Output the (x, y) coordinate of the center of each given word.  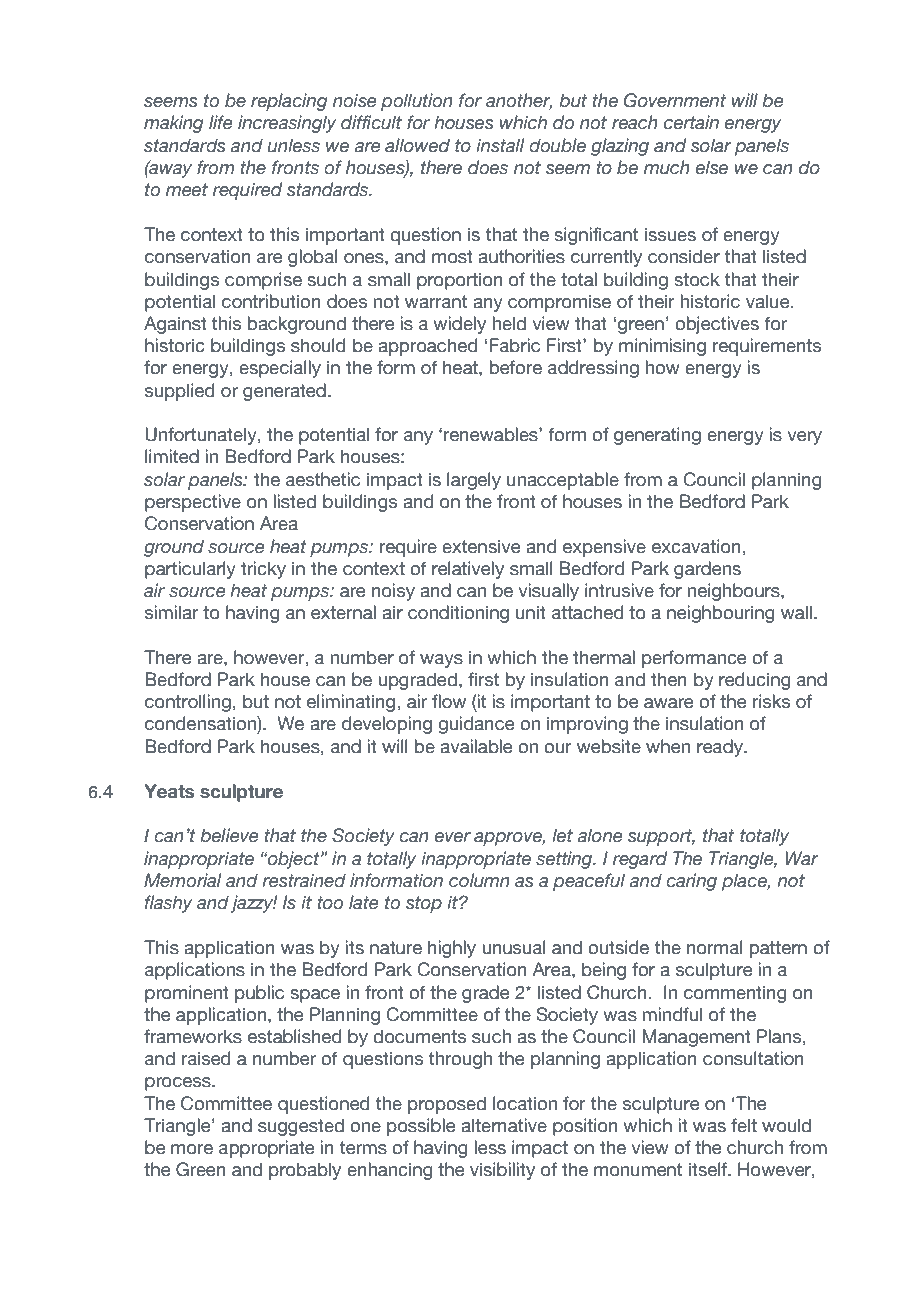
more (192, 1149)
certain (691, 122)
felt (744, 1125)
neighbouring (721, 614)
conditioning (458, 614)
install (500, 145)
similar (172, 612)
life (221, 122)
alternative (504, 1125)
